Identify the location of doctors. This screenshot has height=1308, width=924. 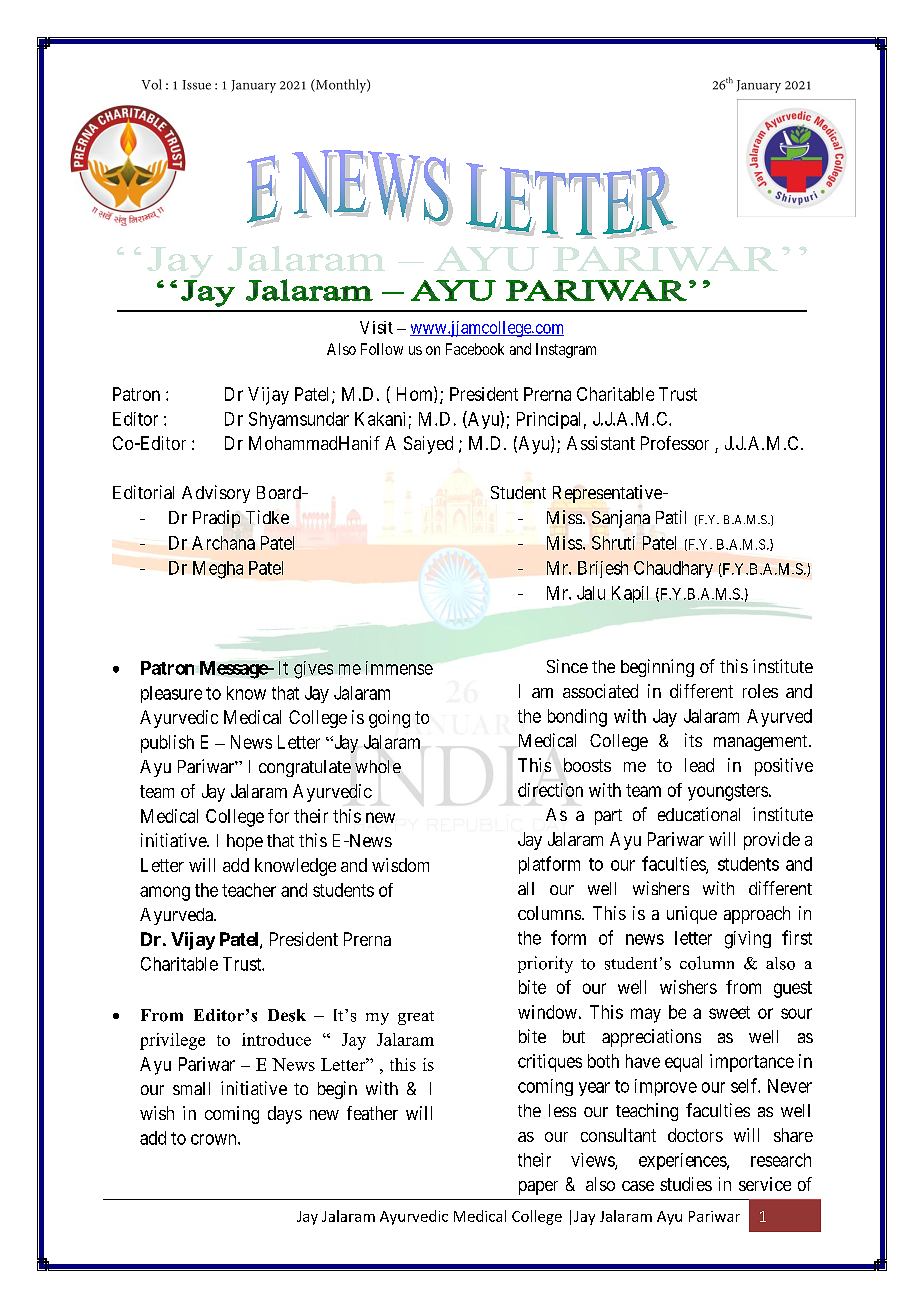
(695, 1135).
